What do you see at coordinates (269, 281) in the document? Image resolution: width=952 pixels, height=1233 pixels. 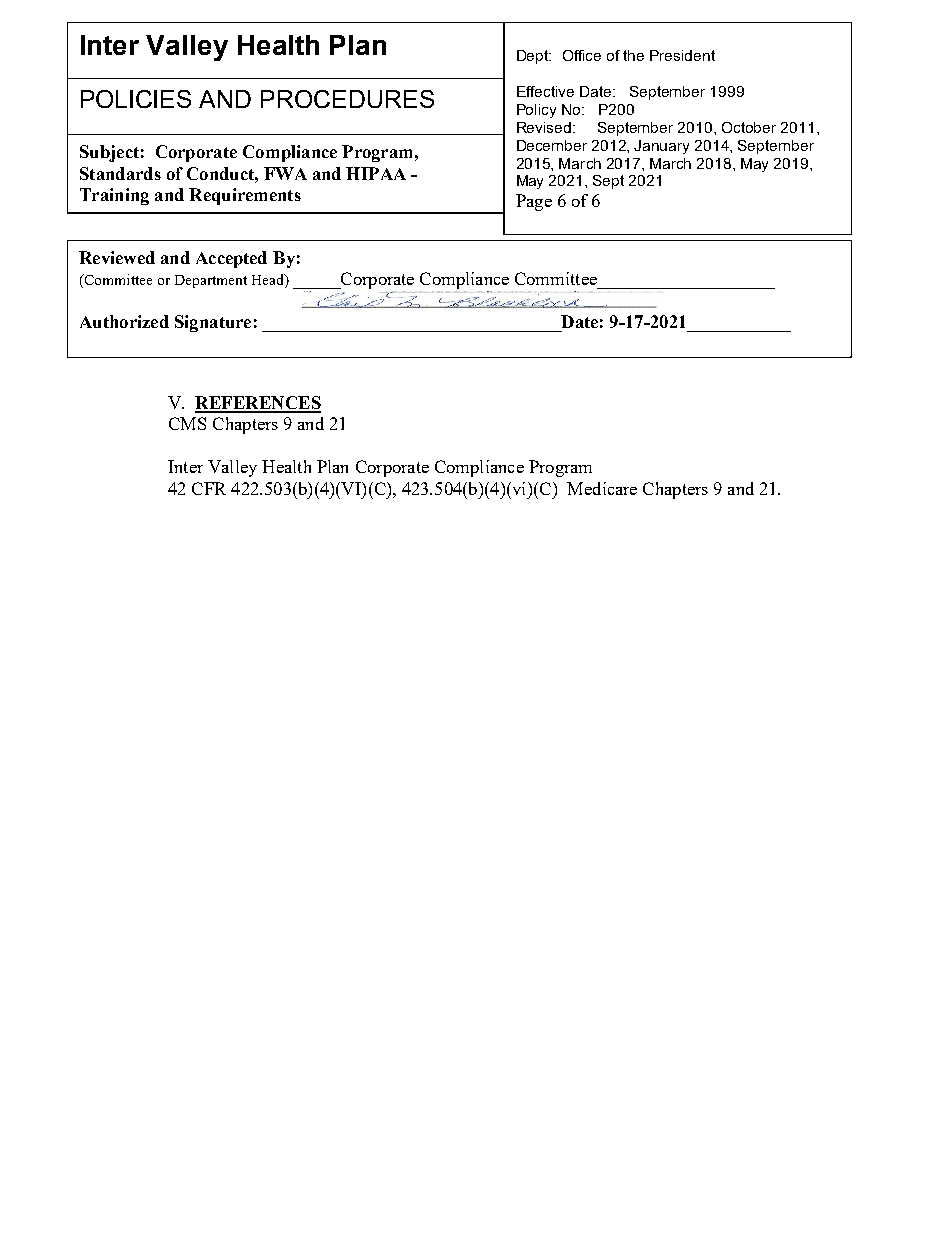 I see `Head` at bounding box center [269, 281].
